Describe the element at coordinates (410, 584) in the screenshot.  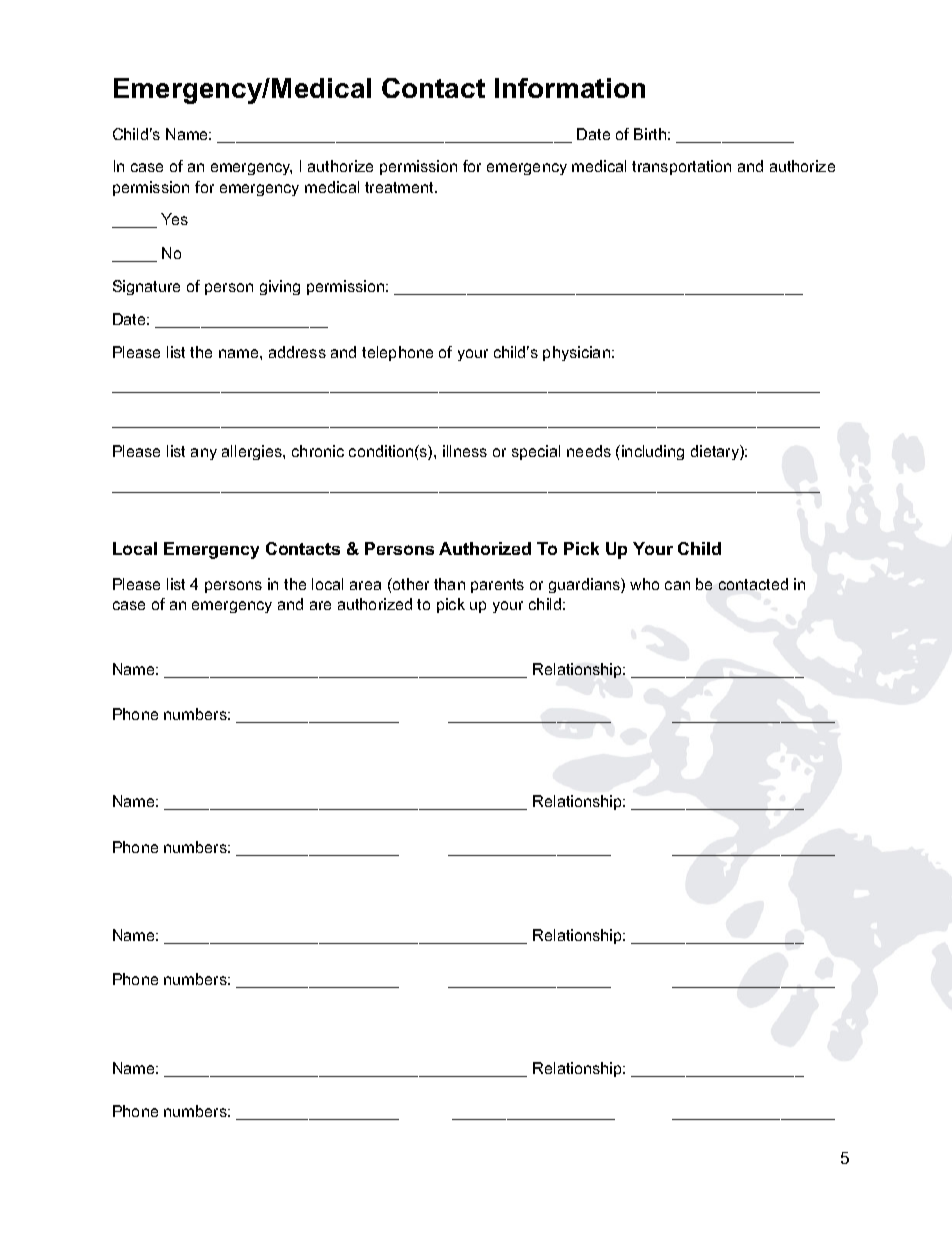
I see `other` at that location.
